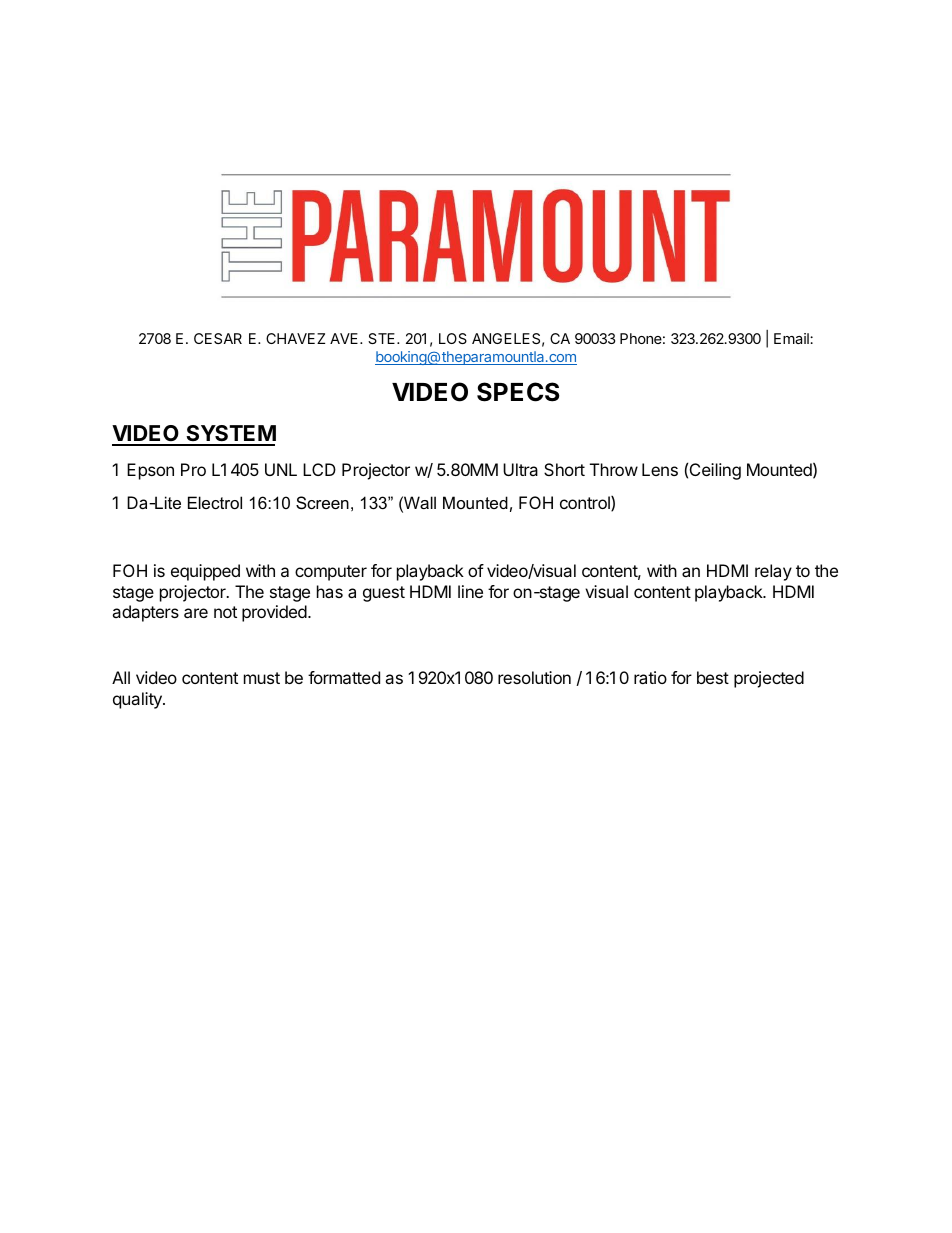 This document has width=952, height=1233. Describe the element at coordinates (564, 469) in the document. I see `Short` at that location.
